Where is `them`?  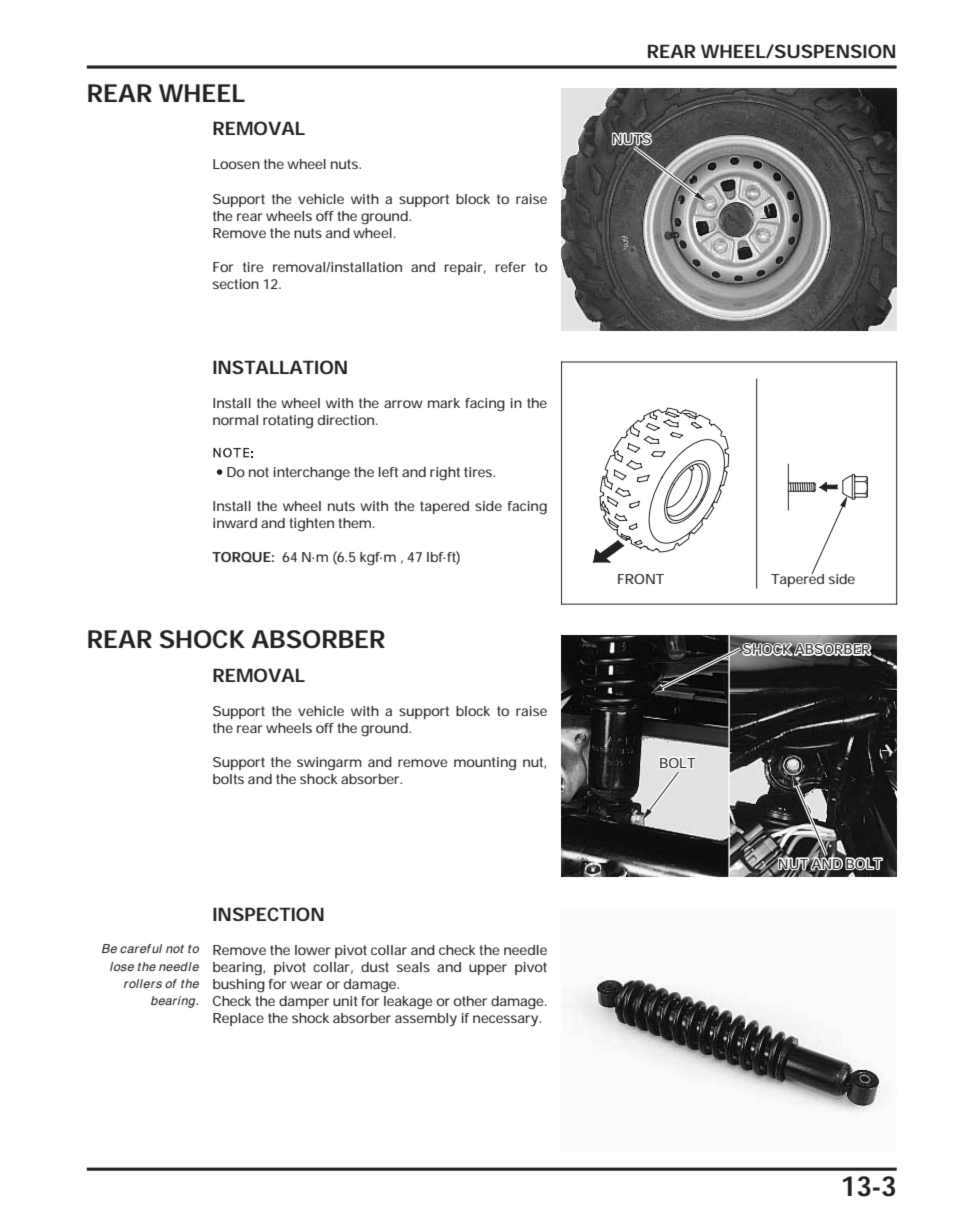 them is located at coordinates (354, 523).
